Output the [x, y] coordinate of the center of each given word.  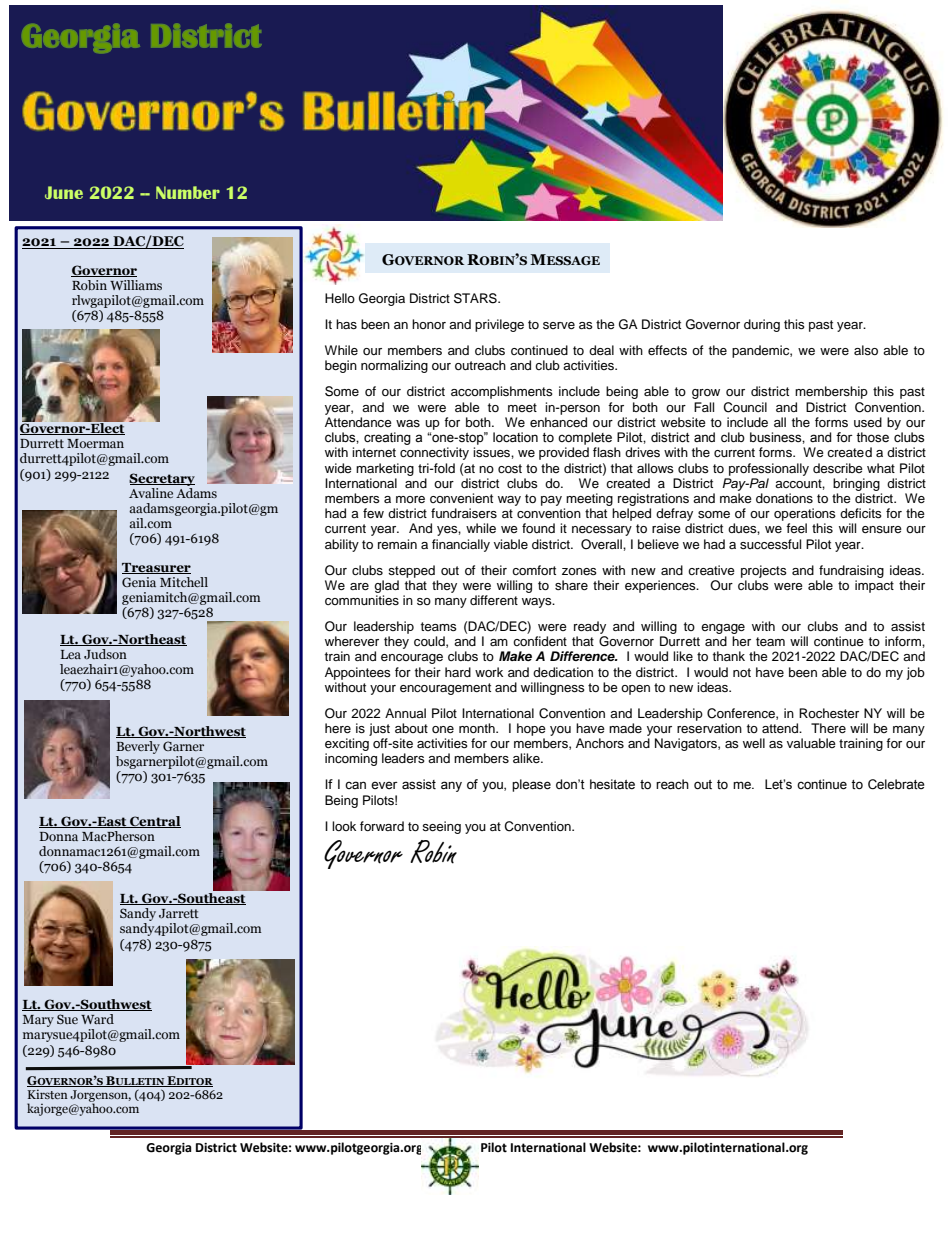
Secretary [162, 481]
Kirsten [48, 1094]
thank [729, 656]
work [489, 672]
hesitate [612, 784]
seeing [441, 827]
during [762, 325]
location [515, 437]
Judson [105, 654]
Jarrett [179, 913]
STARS [476, 298]
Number [188, 192]
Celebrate [896, 784]
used [868, 422]
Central [154, 822]
